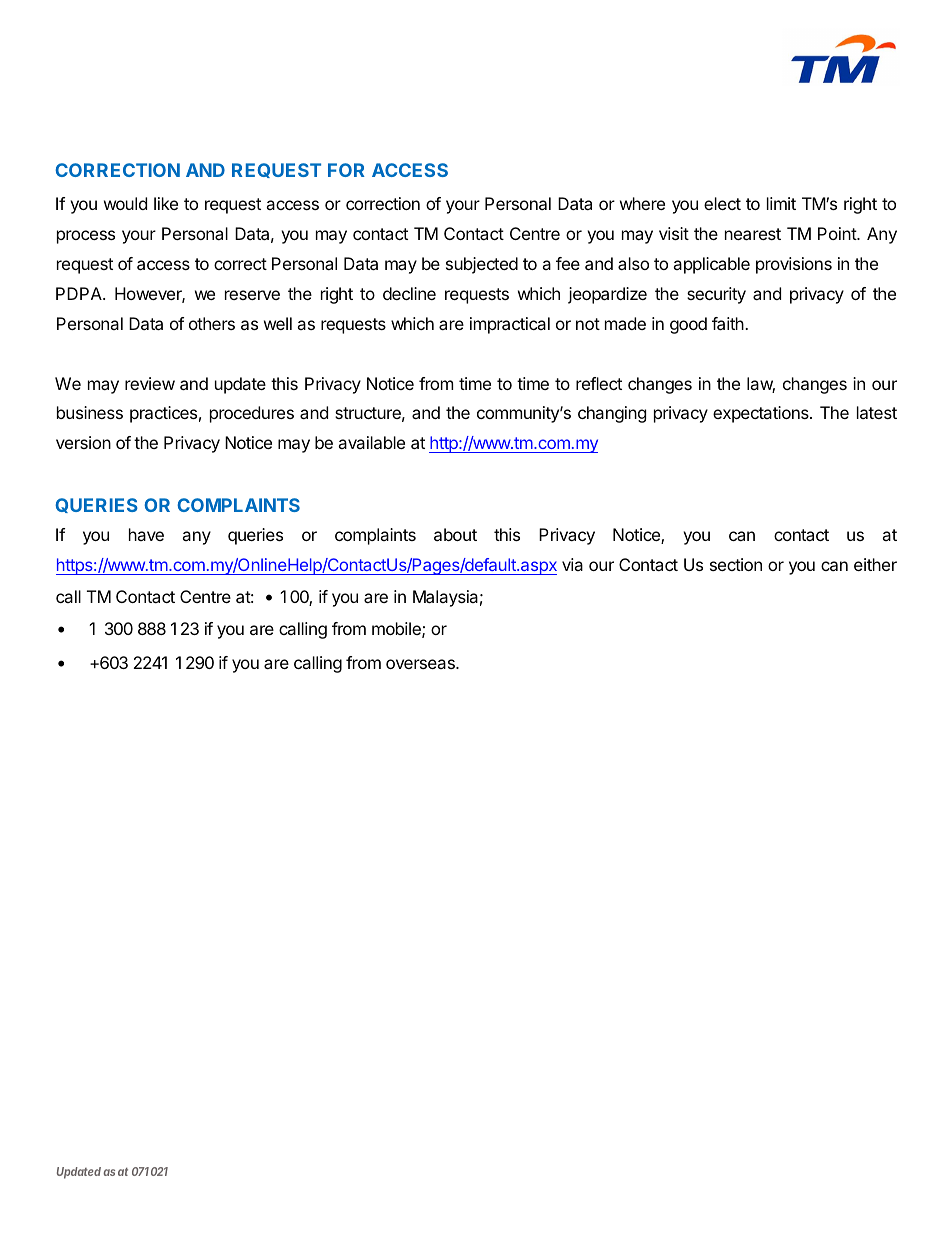 This image has width=952, height=1233. I want to click on like, so click(166, 203).
